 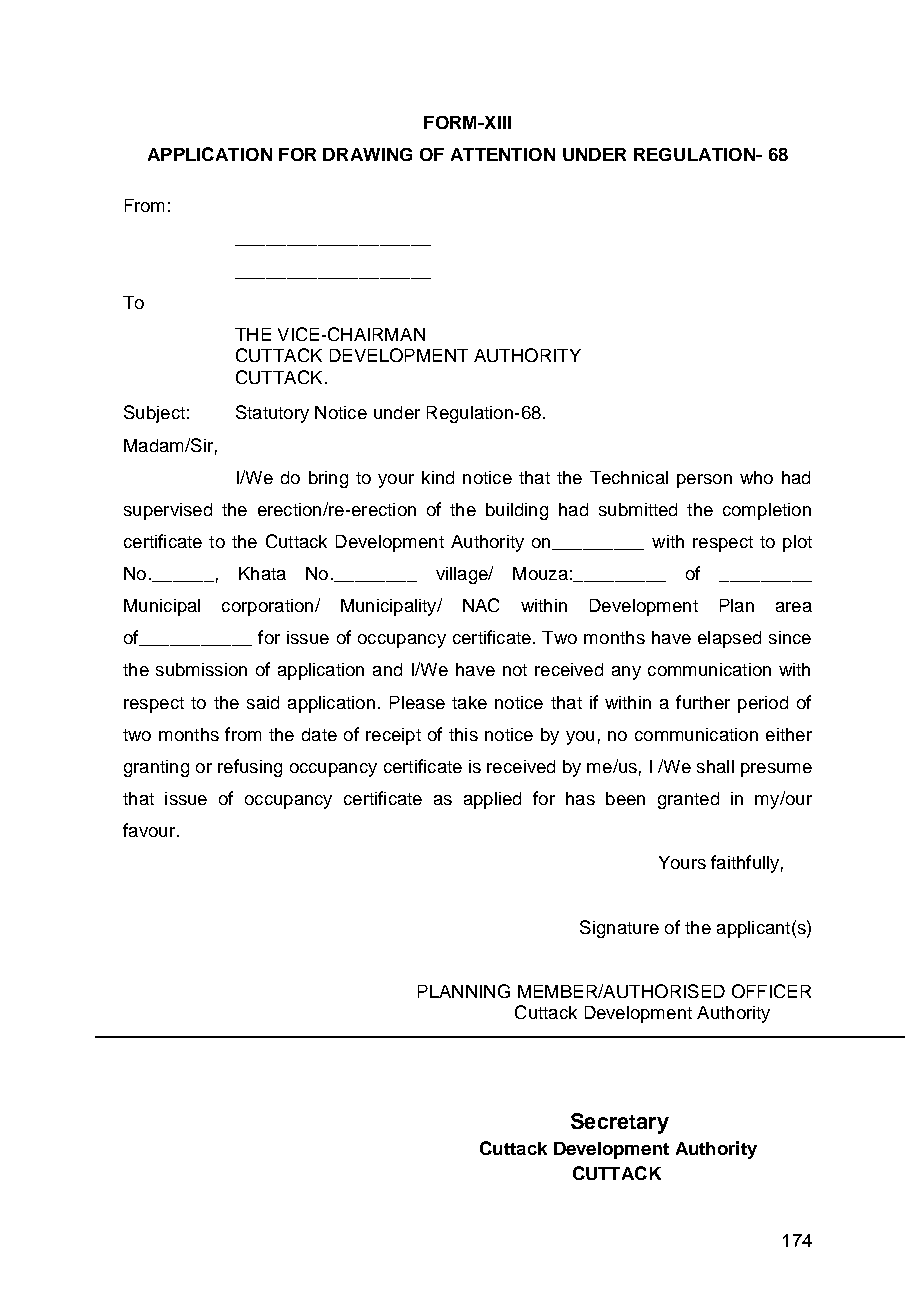 What do you see at coordinates (771, 991) in the screenshot?
I see `OFFICER` at bounding box center [771, 991].
